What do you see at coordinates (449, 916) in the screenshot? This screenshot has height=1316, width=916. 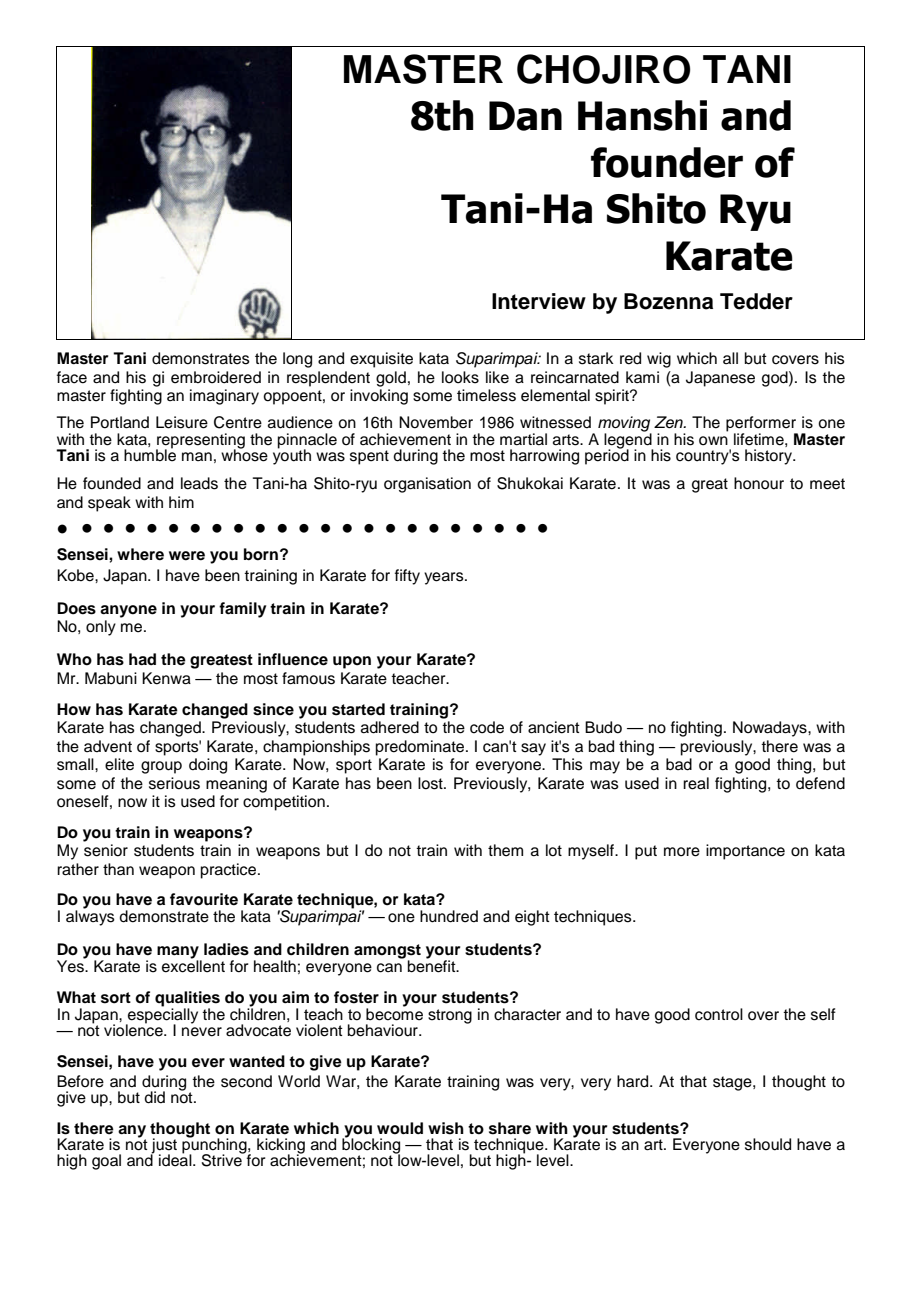 I see `hundred` at bounding box center [449, 916].
